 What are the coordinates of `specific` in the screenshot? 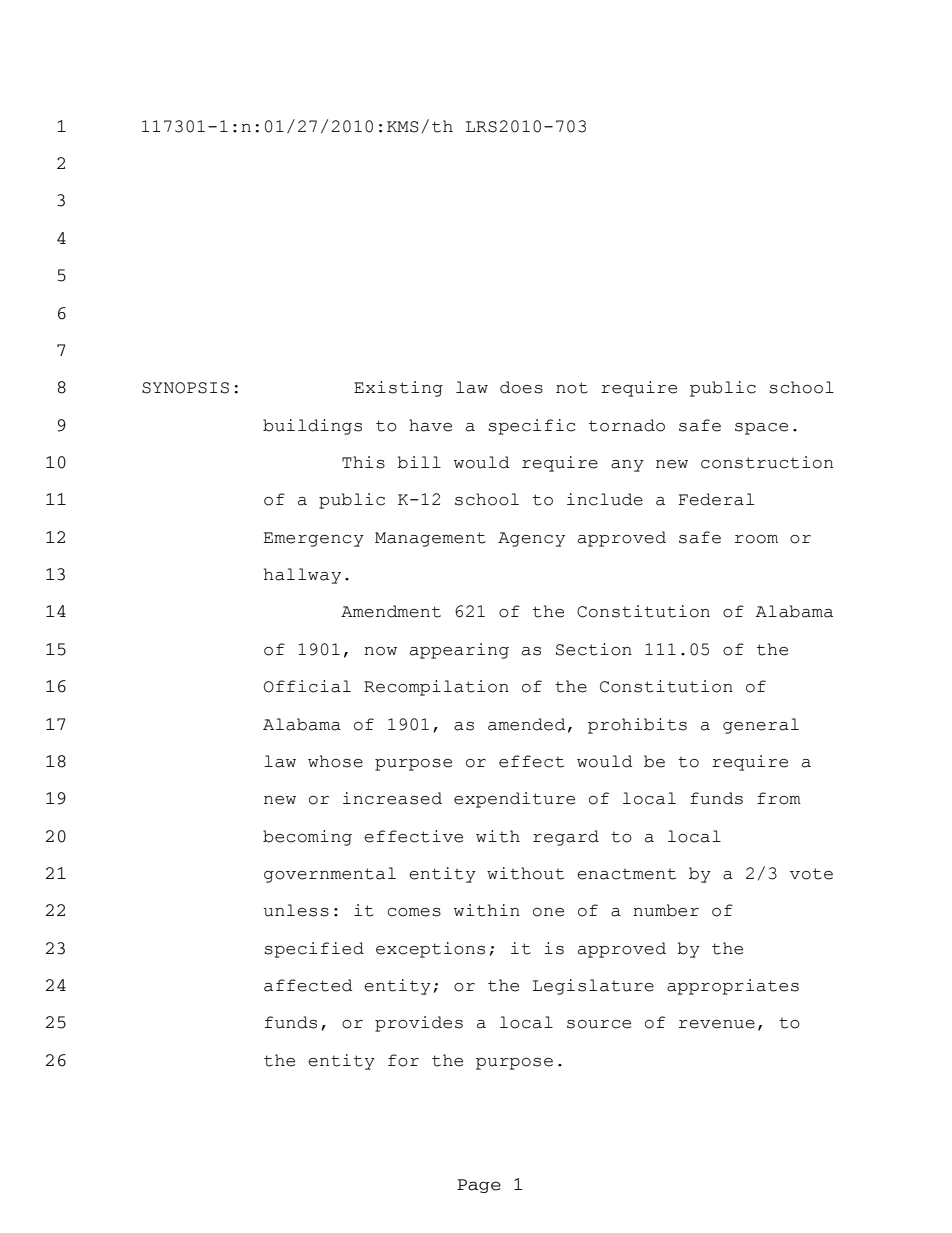 It's located at (532, 427).
